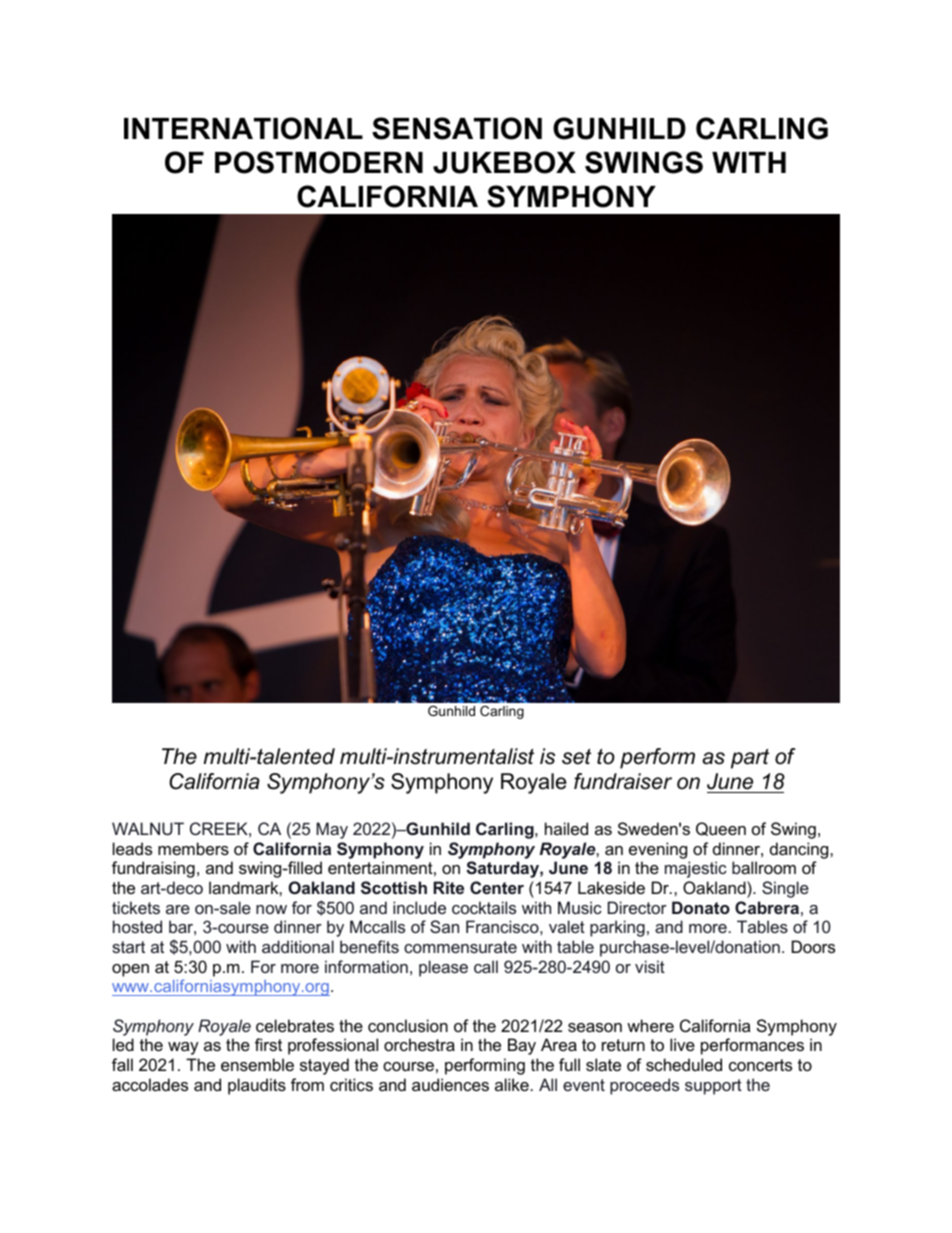 The width and height of the screenshot is (952, 1233). What do you see at coordinates (760, 1065) in the screenshot?
I see `concerts` at bounding box center [760, 1065].
